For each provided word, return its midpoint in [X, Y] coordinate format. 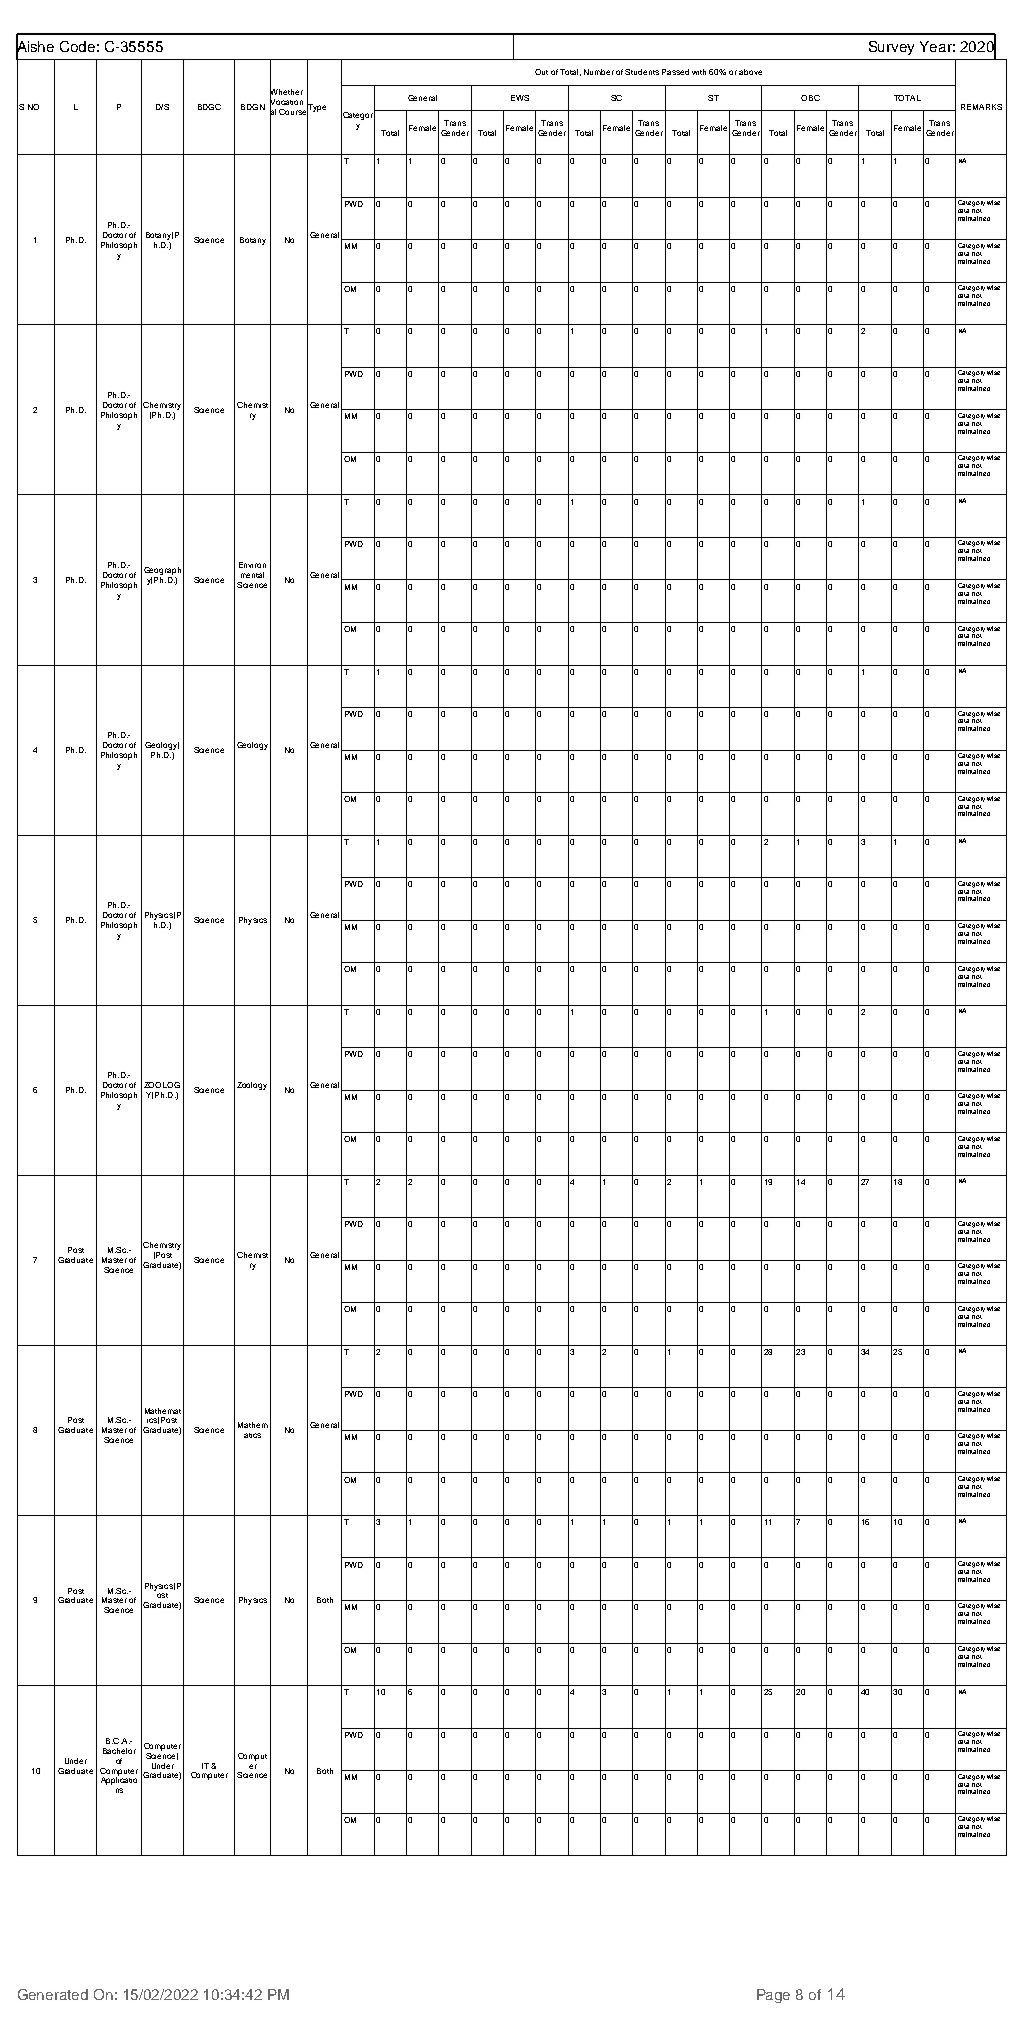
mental [252, 575]
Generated [53, 1994]
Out [541, 72]
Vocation [286, 102]
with [699, 72]
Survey [891, 48]
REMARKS [981, 107]
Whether [286, 92]
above [750, 72]
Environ [252, 565]
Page [773, 1996]
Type [316, 108]
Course [293, 112]
